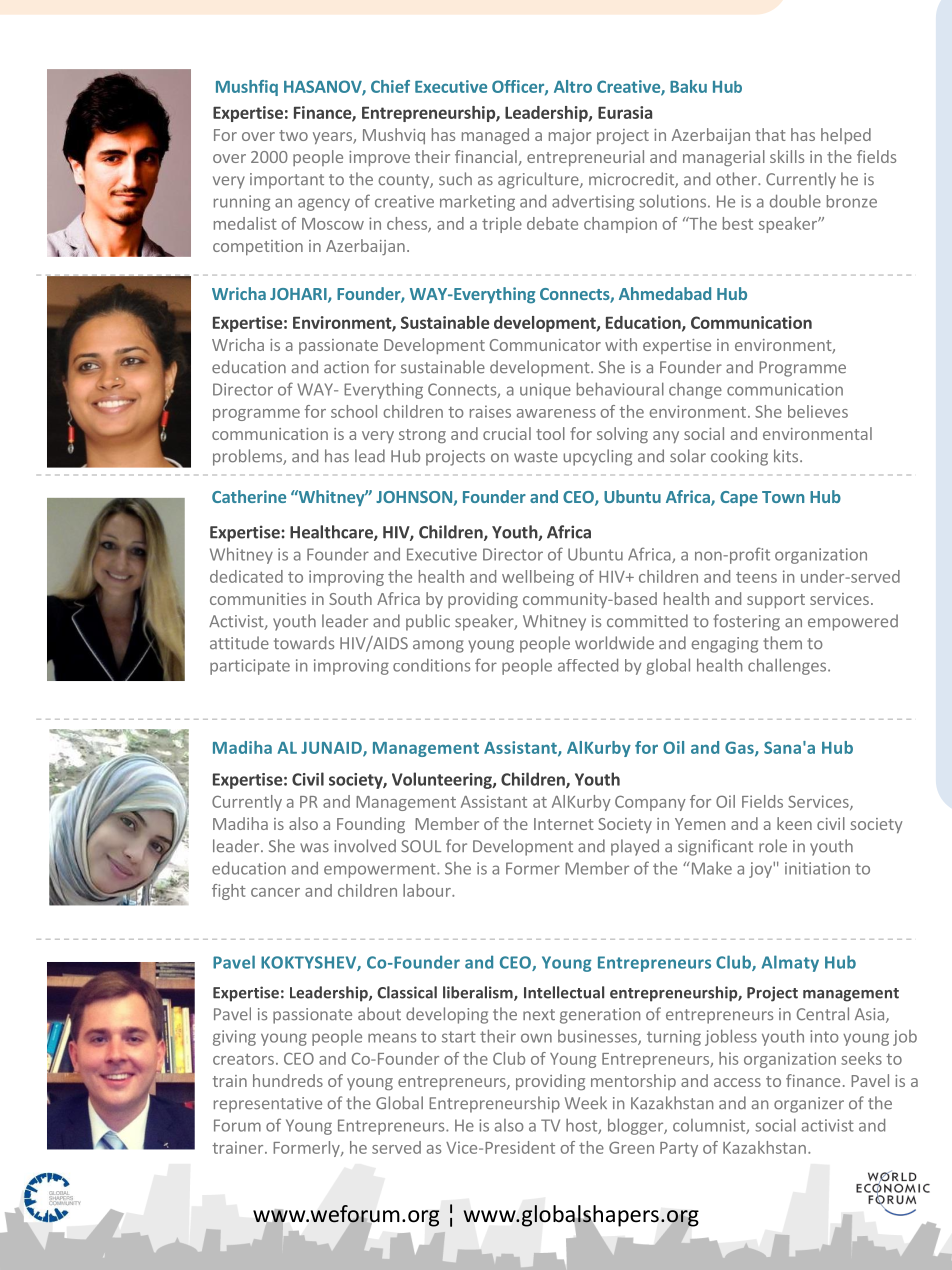 This screenshot has height=1270, width=952. I want to click on joy, so click(761, 870).
